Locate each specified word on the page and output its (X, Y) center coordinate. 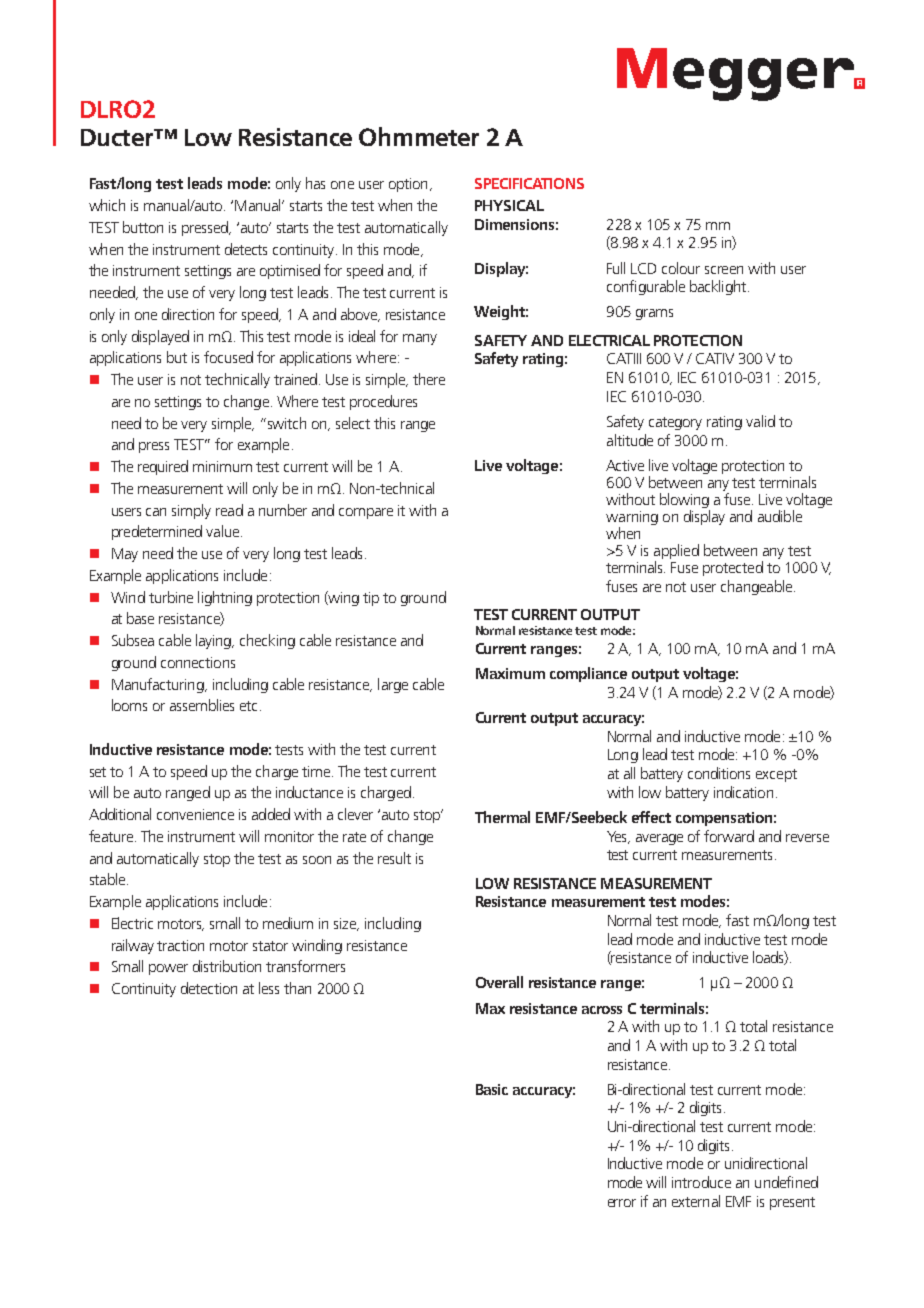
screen (724, 270)
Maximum (510, 673)
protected (733, 568)
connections (198, 662)
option (408, 185)
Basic (492, 1089)
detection (209, 988)
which (107, 205)
